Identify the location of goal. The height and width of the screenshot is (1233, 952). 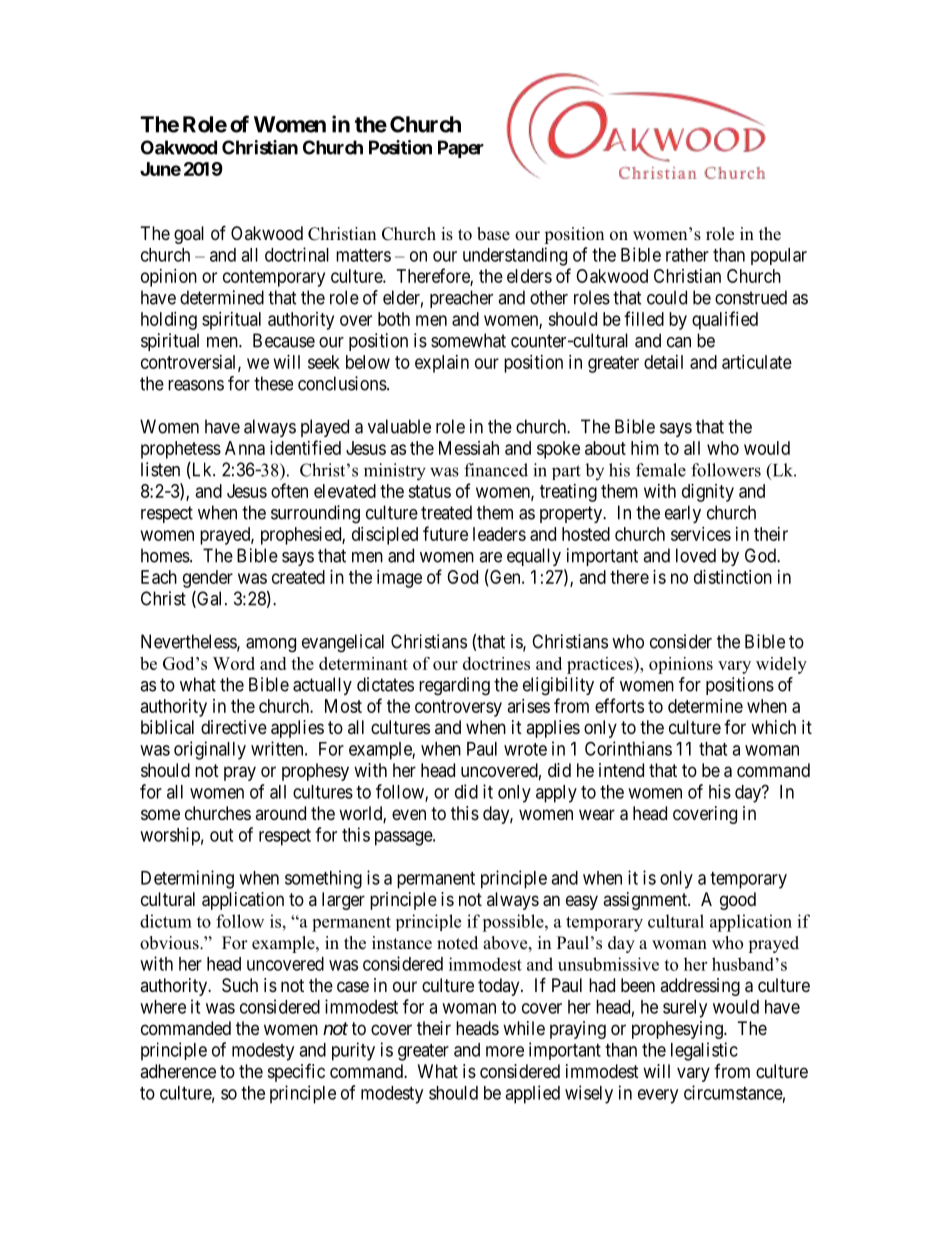
(189, 235).
